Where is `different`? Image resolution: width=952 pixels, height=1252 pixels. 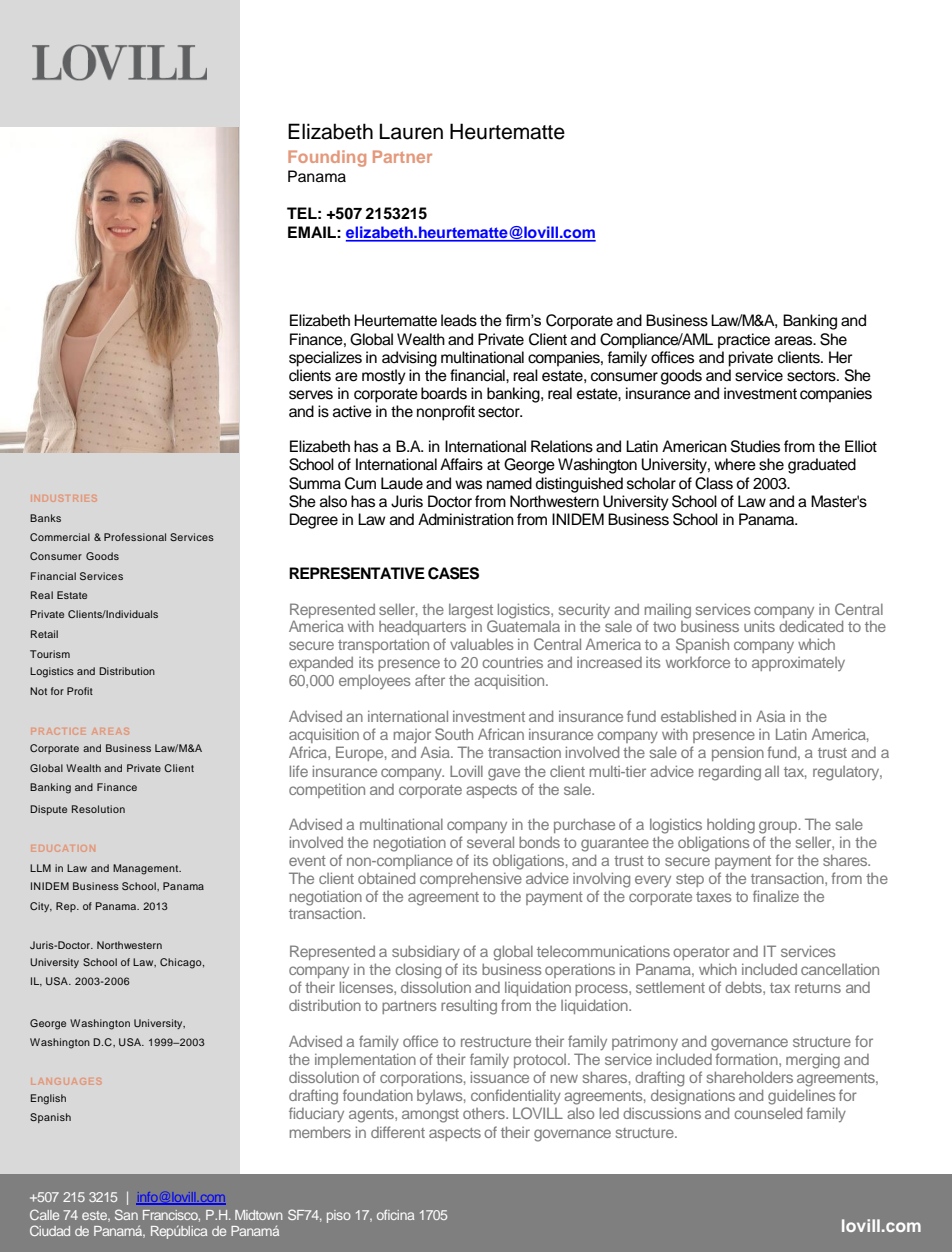 different is located at coordinates (398, 1132).
